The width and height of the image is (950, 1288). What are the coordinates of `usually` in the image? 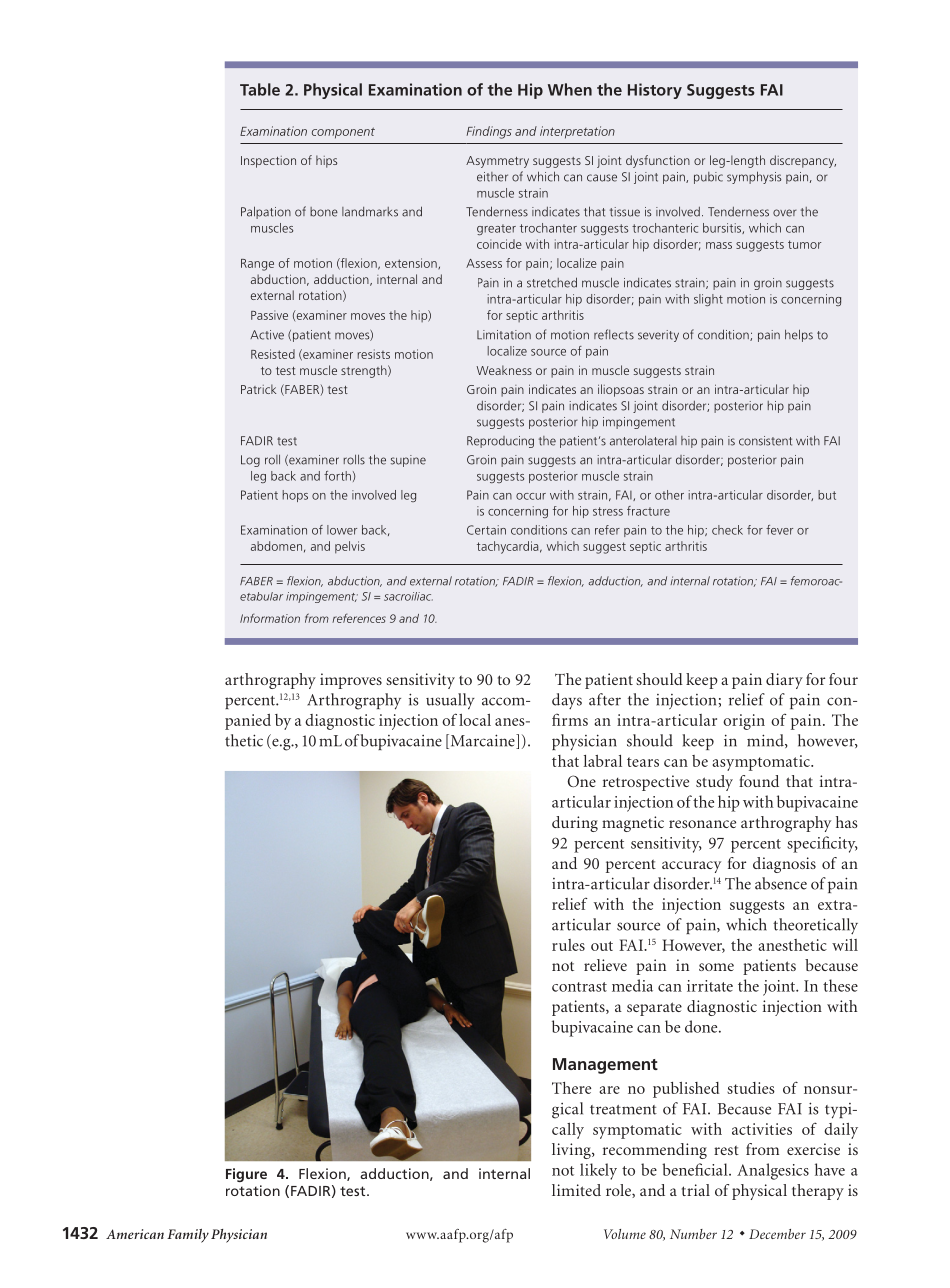 It's located at (450, 701).
